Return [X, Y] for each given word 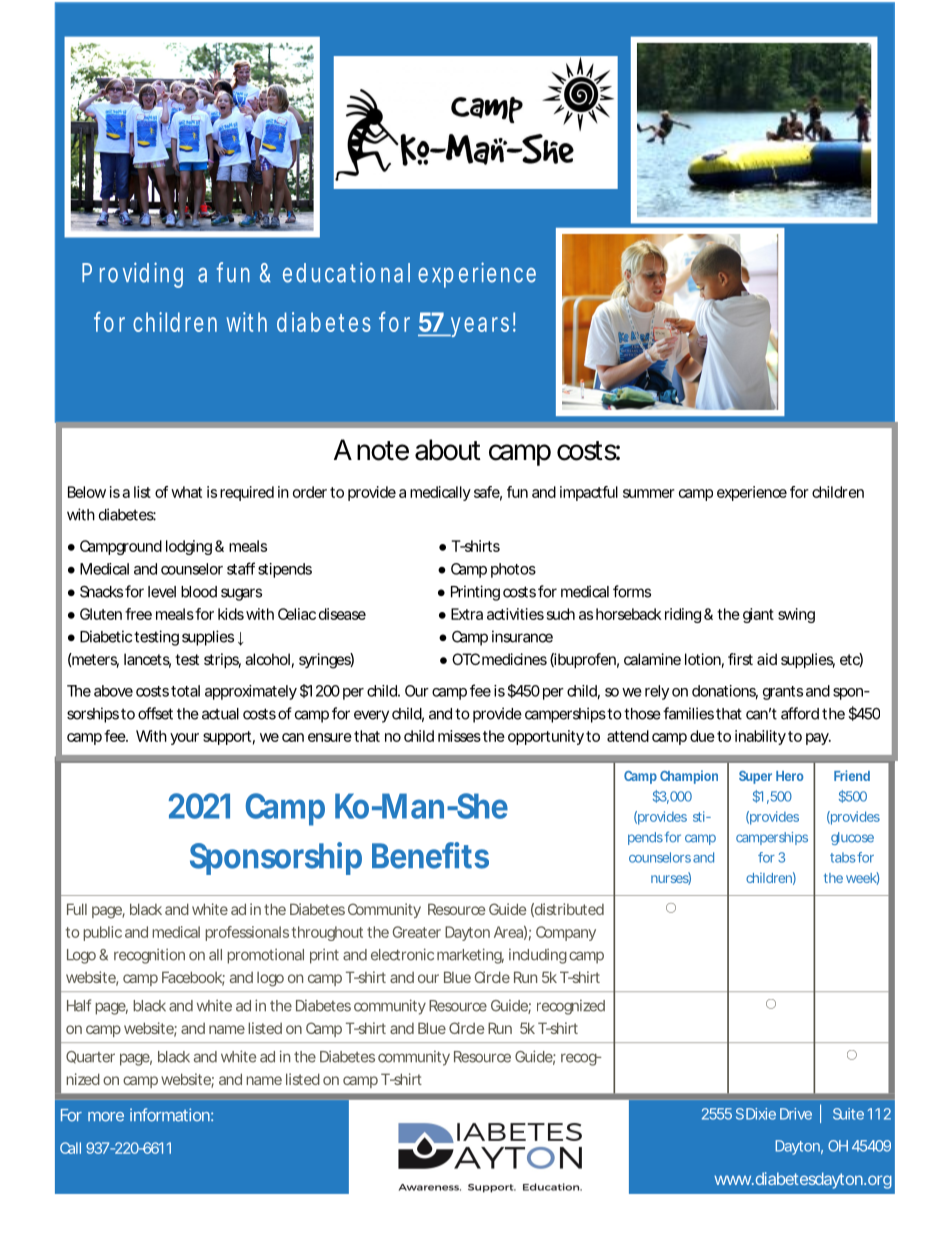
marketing [470, 956]
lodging [189, 547]
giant [758, 615]
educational [346, 272]
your [184, 739]
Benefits [430, 855]
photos [513, 570]
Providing [132, 275]
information [171, 1115]
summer [649, 493]
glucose [852, 838]
